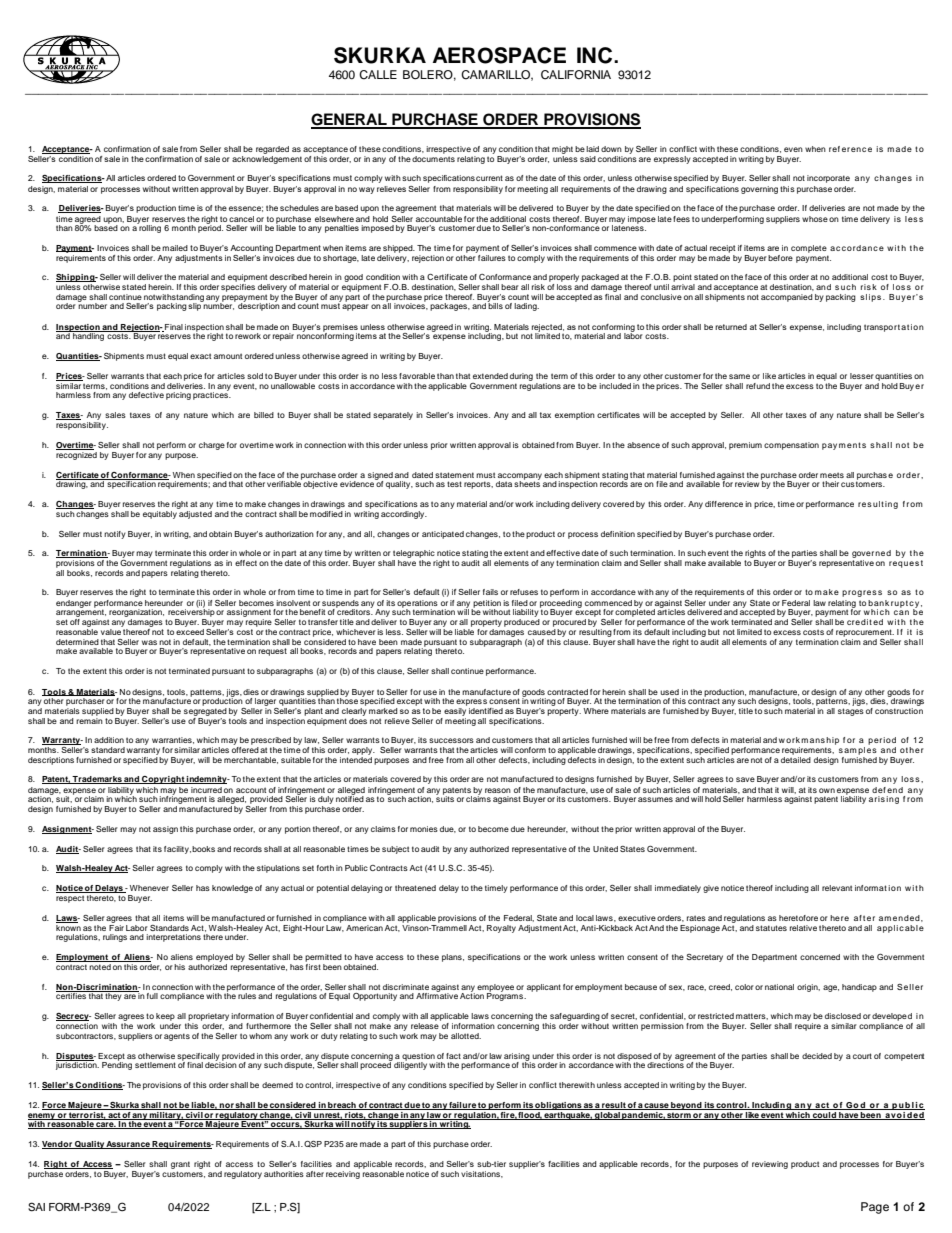 This page has width=952, height=1233. Describe the element at coordinates (246, 209) in the page. I see `essence` at that location.
